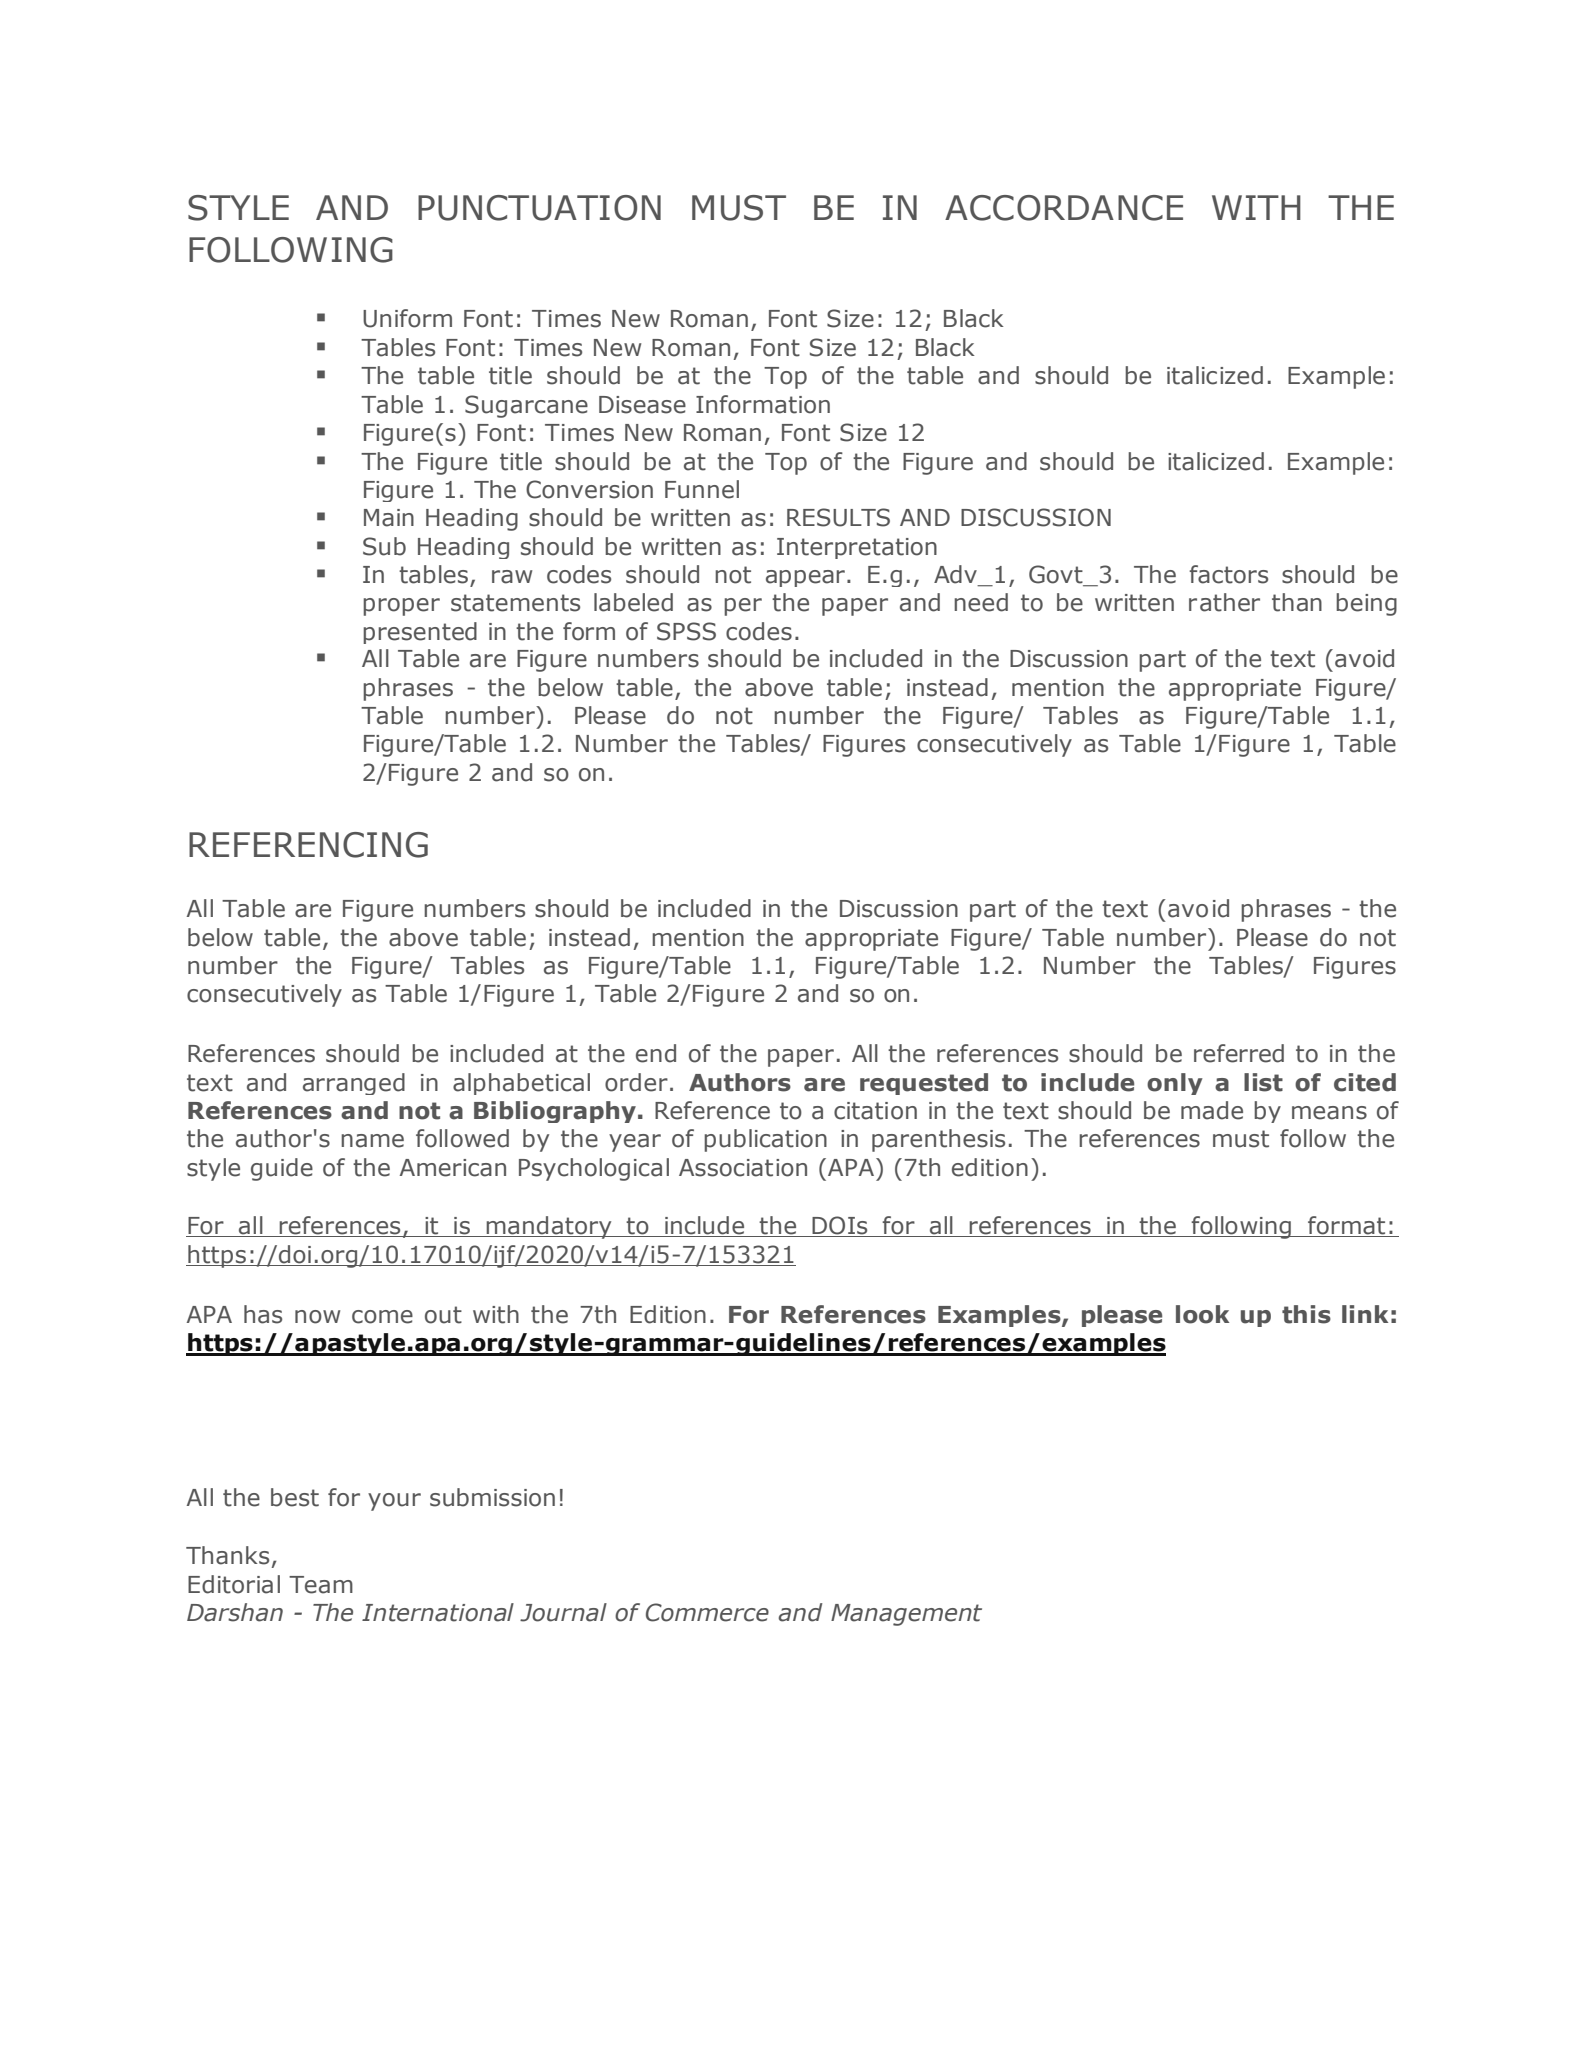 The width and height of the document is (1584, 2050). What do you see at coordinates (1228, 574) in the document?
I see `factors` at bounding box center [1228, 574].
